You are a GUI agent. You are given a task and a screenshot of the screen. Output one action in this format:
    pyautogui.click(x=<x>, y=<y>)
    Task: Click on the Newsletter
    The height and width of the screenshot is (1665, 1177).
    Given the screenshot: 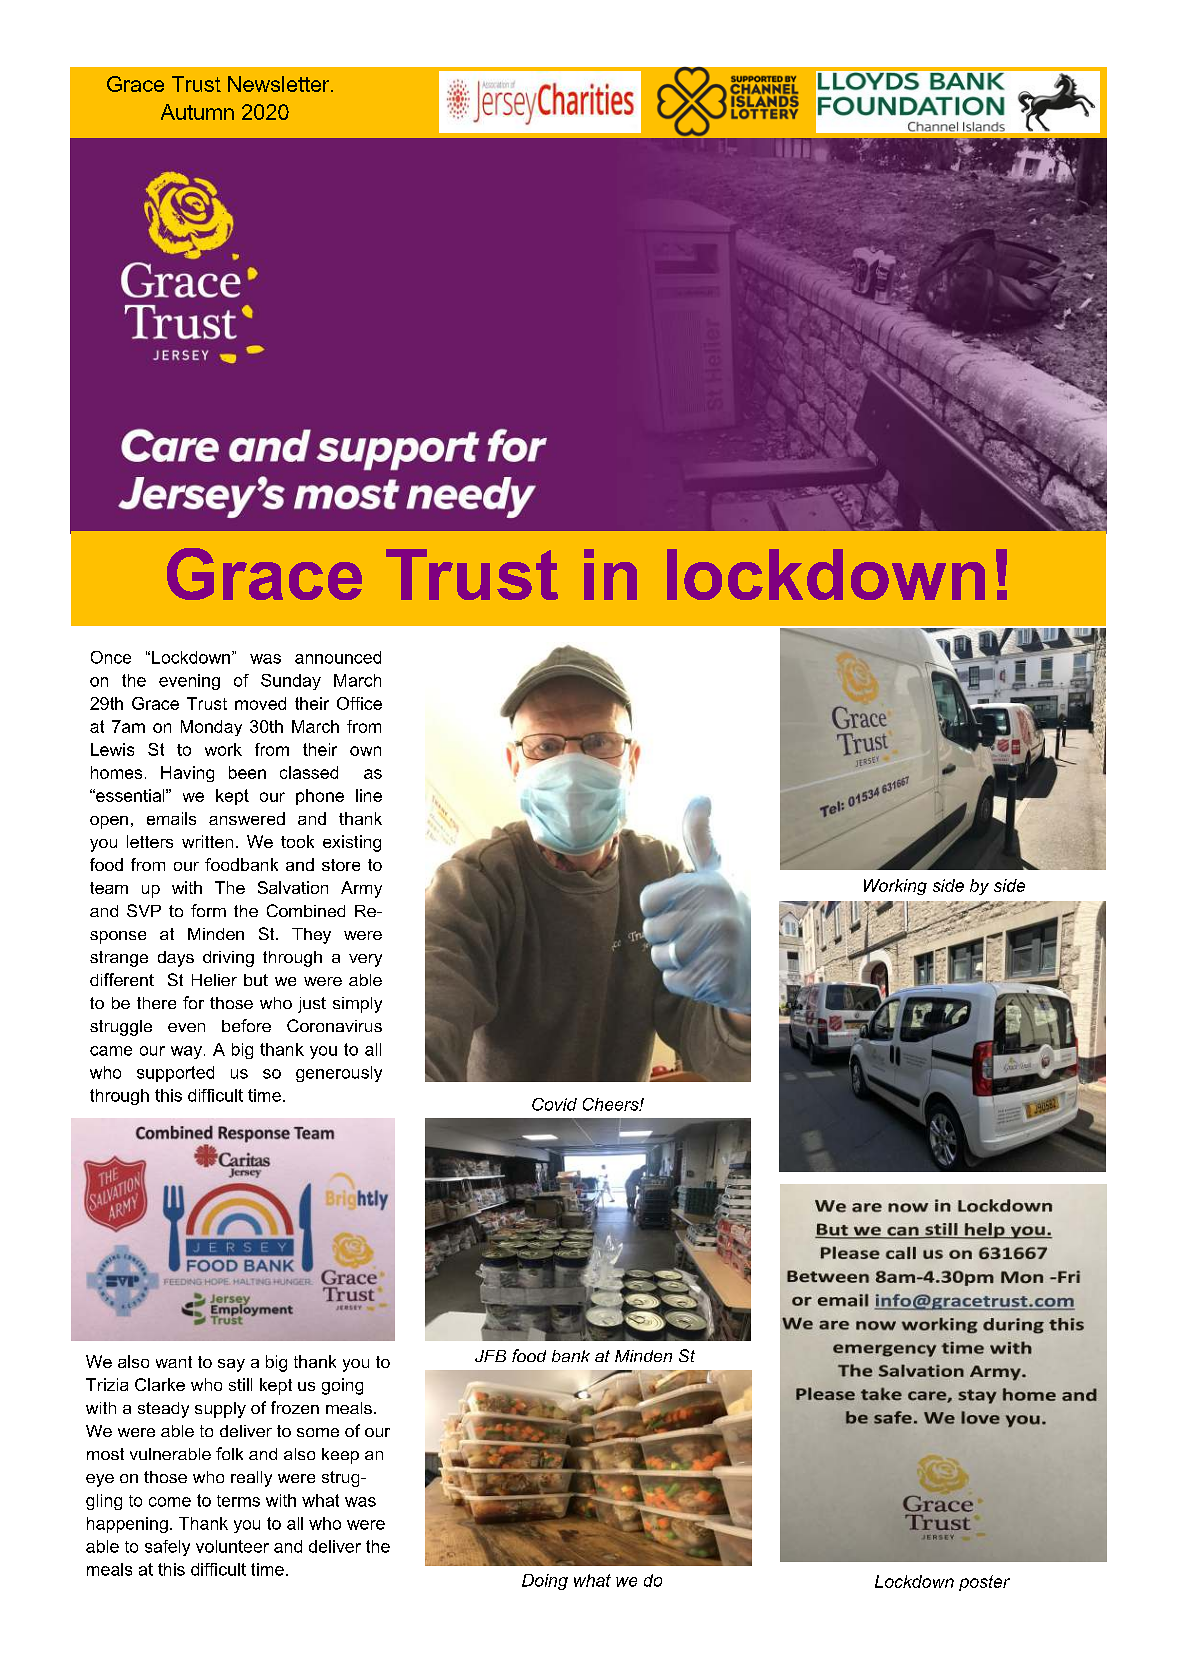 What is the action you would take?
    pyautogui.click(x=280, y=84)
